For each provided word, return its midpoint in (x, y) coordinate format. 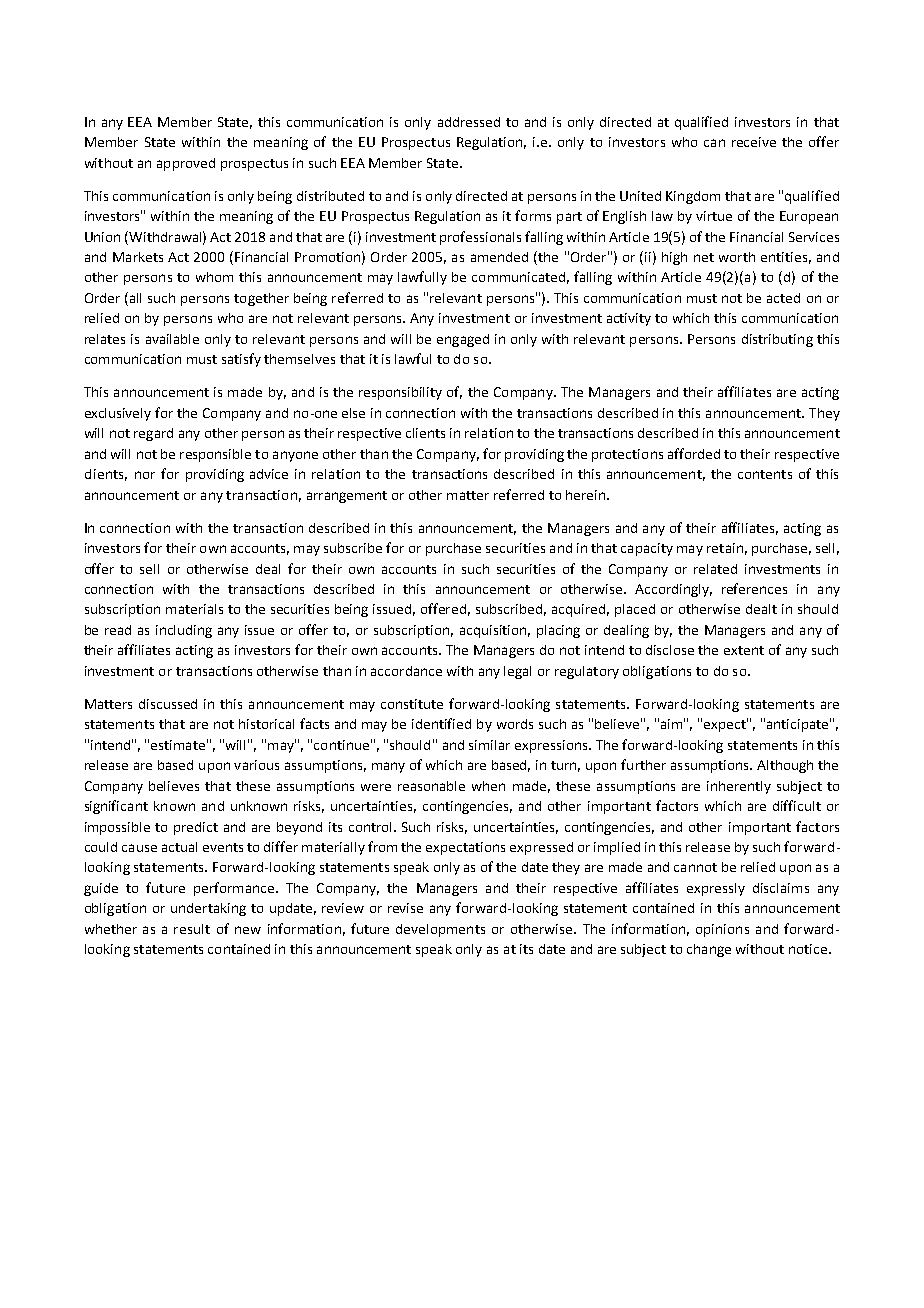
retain (725, 548)
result (192, 929)
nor (145, 475)
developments (440, 930)
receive (754, 142)
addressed (469, 122)
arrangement (347, 497)
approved (186, 164)
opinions (722, 930)
